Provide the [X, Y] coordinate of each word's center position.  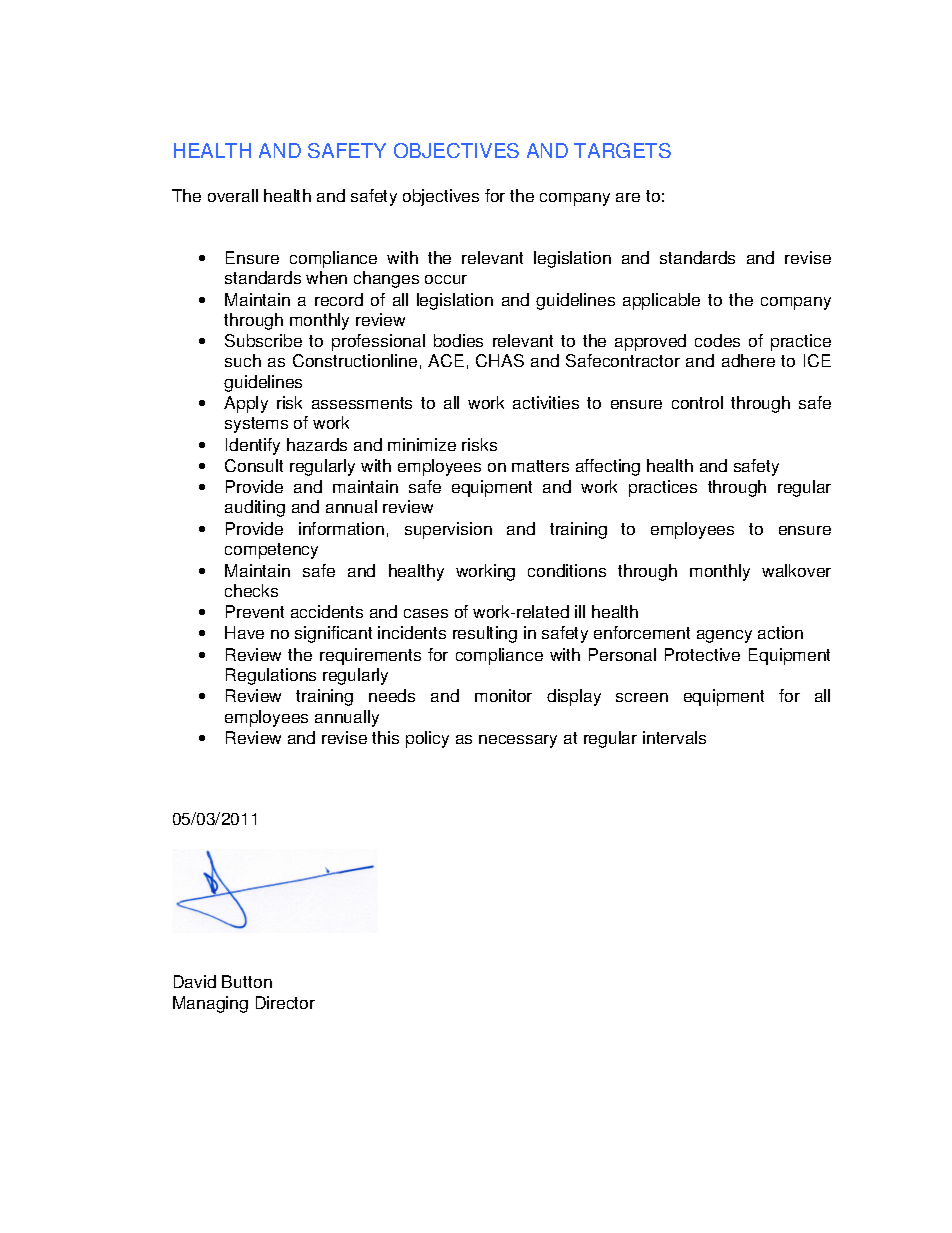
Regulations [271, 676]
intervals [674, 737]
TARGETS [622, 150]
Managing [210, 1004]
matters [540, 466]
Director [285, 1002]
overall [233, 195]
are [628, 197]
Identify [253, 446]
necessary [518, 741]
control [697, 402]
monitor [503, 695]
